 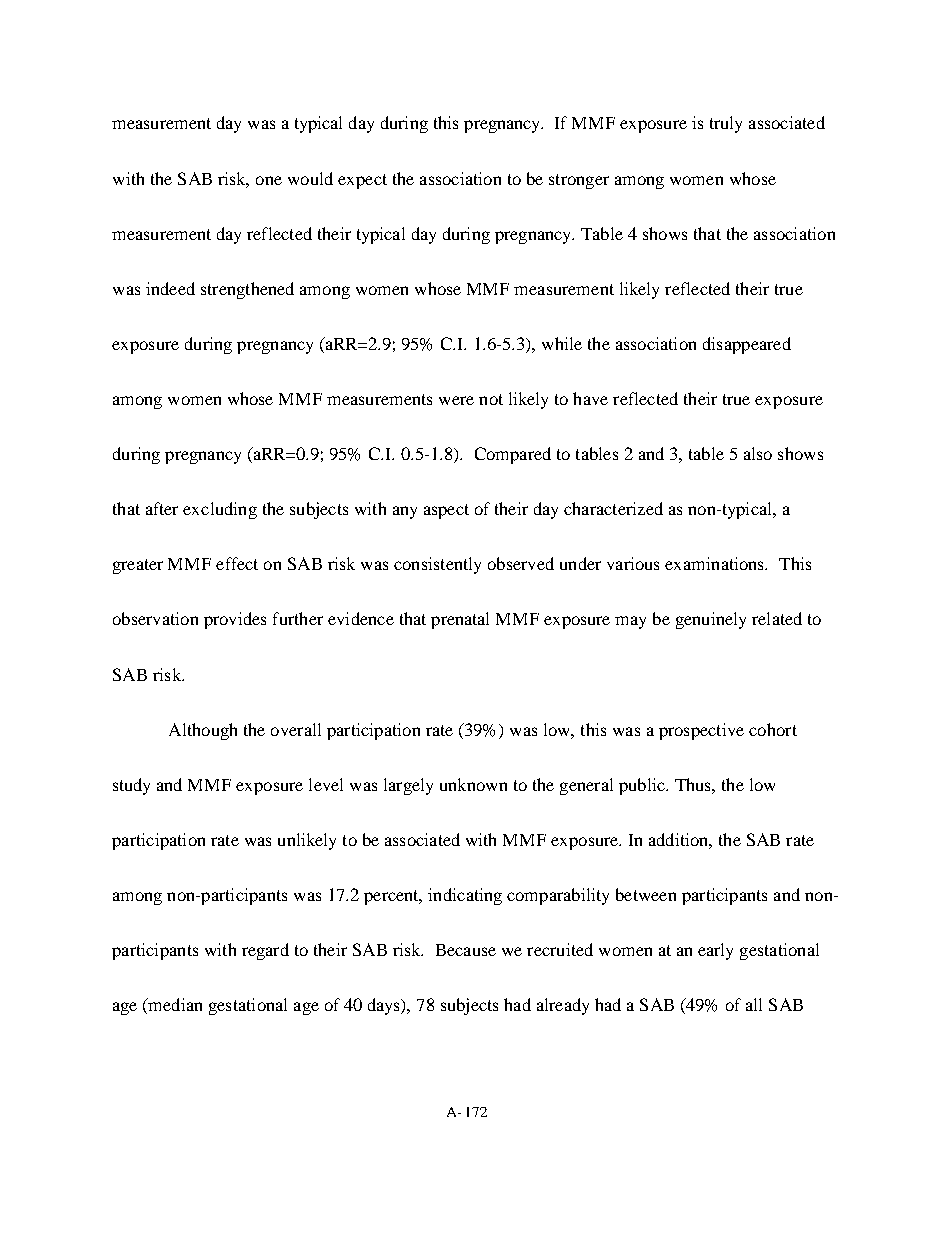 What do you see at coordinates (701, 731) in the document?
I see `prospective` at bounding box center [701, 731].
